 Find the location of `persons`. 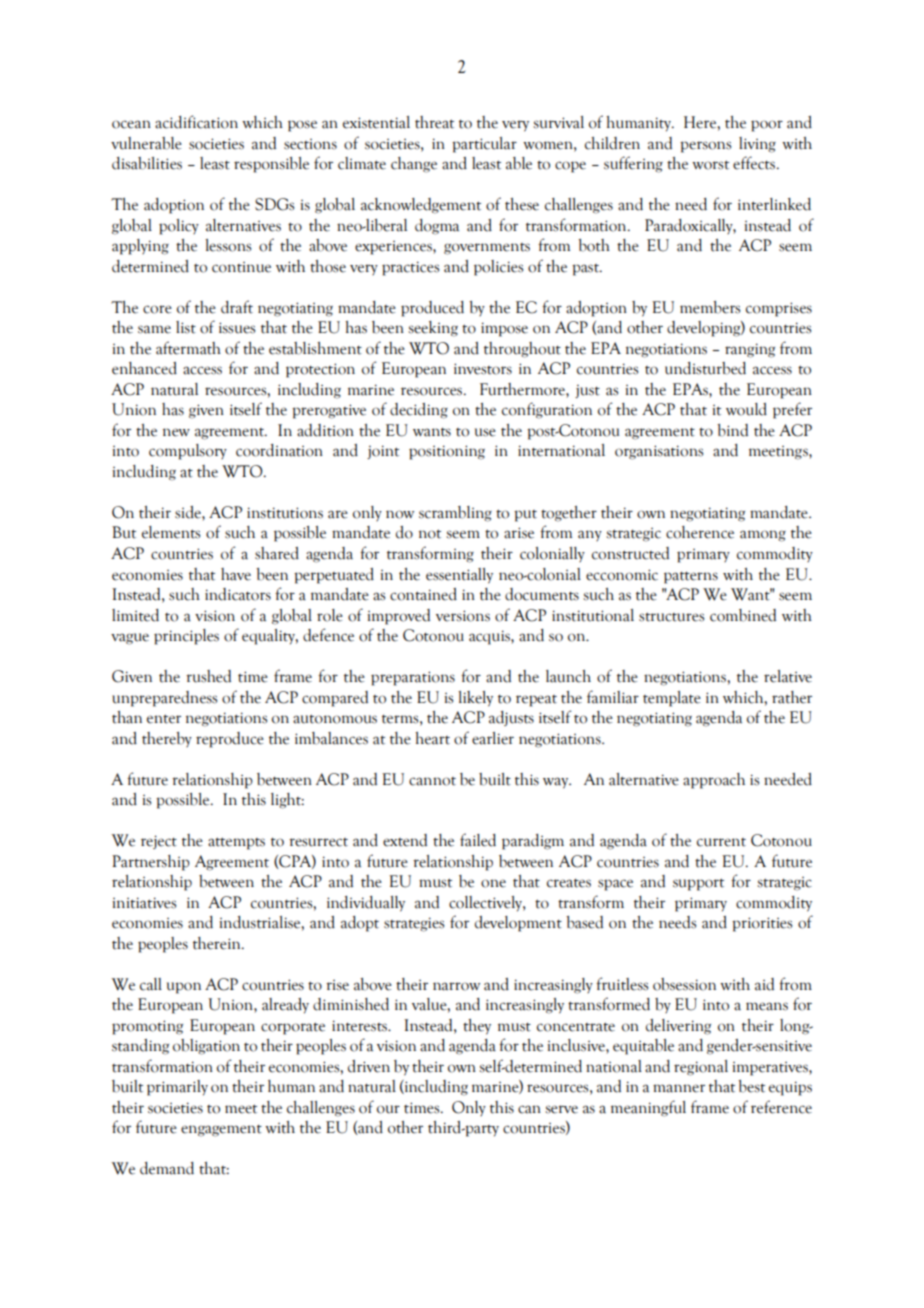

persons is located at coordinates (705, 147).
